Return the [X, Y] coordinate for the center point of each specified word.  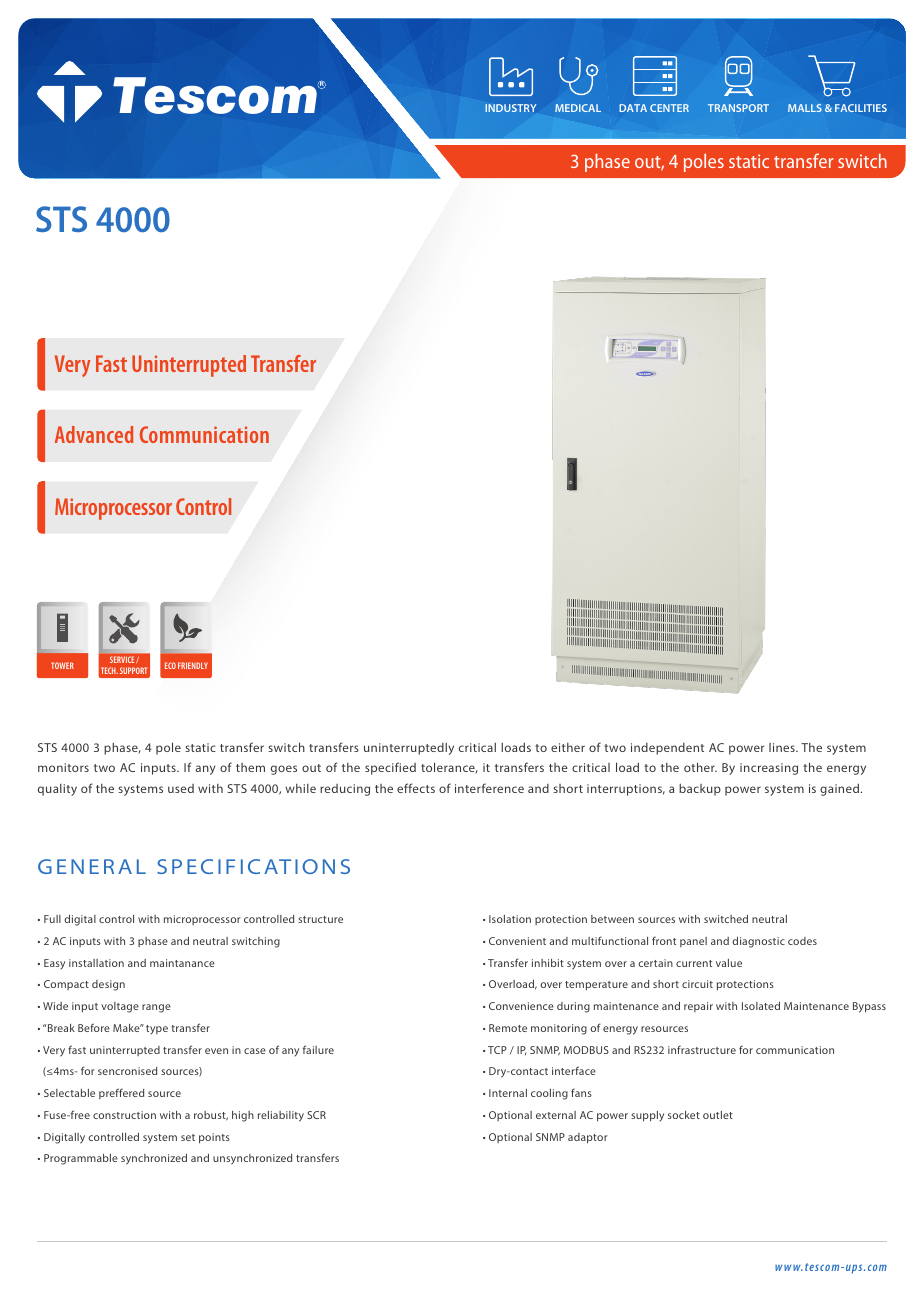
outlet [718, 1115]
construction [124, 1115]
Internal [508, 1093]
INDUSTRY [510, 108]
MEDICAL [578, 108]
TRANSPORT [738, 108]
